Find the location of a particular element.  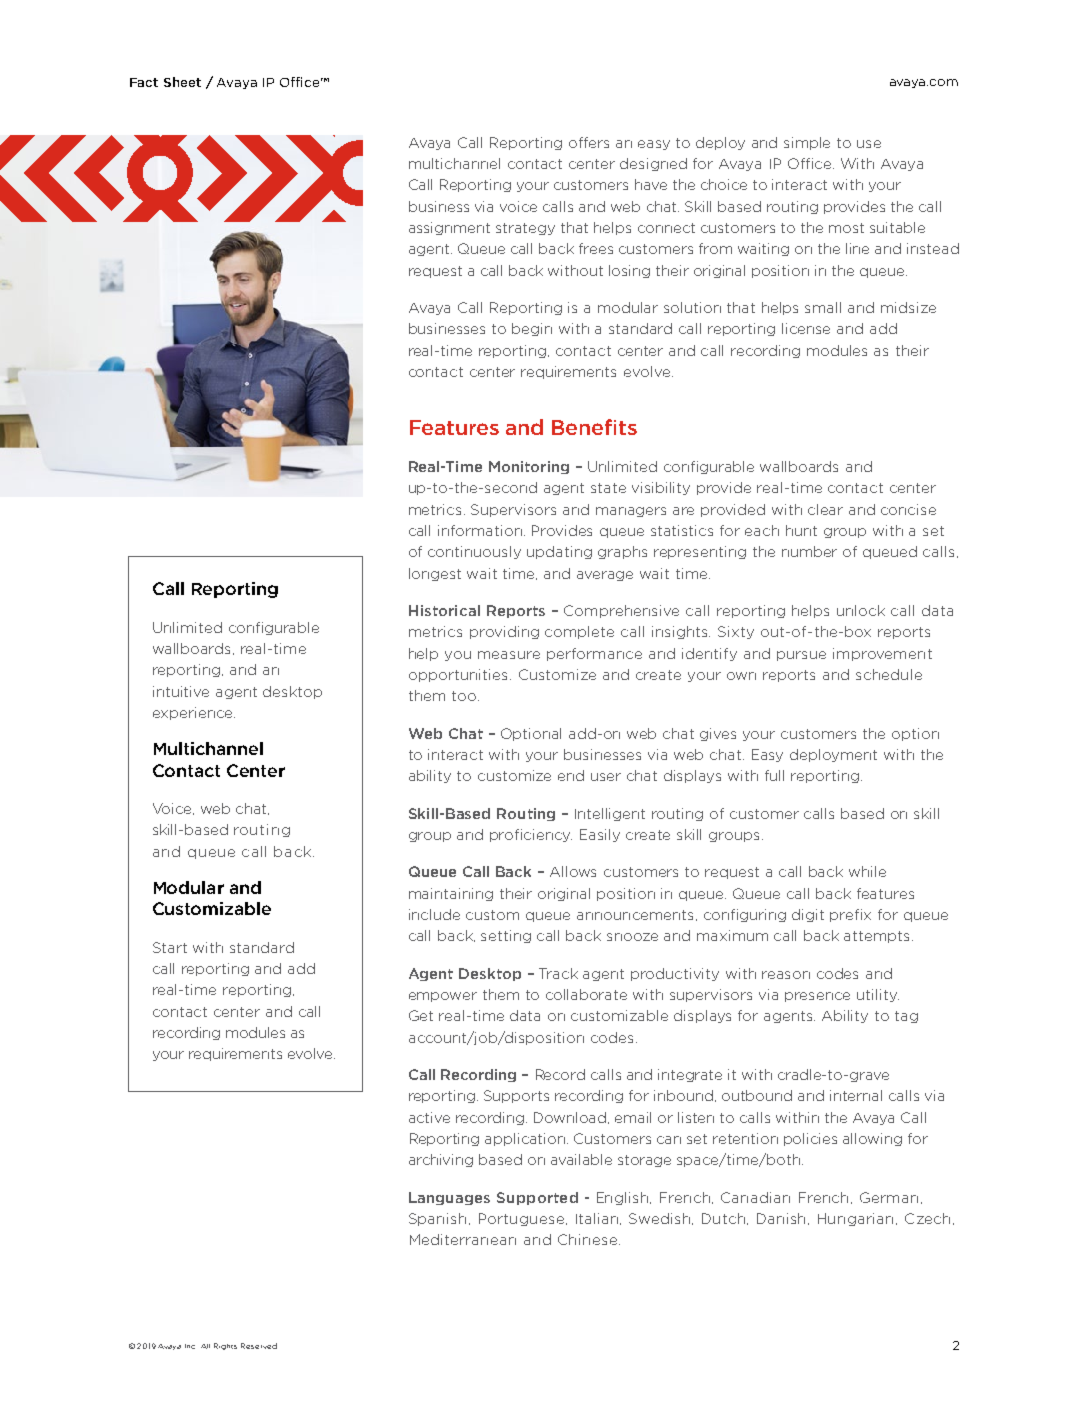

Sheet is located at coordinates (182, 82).
